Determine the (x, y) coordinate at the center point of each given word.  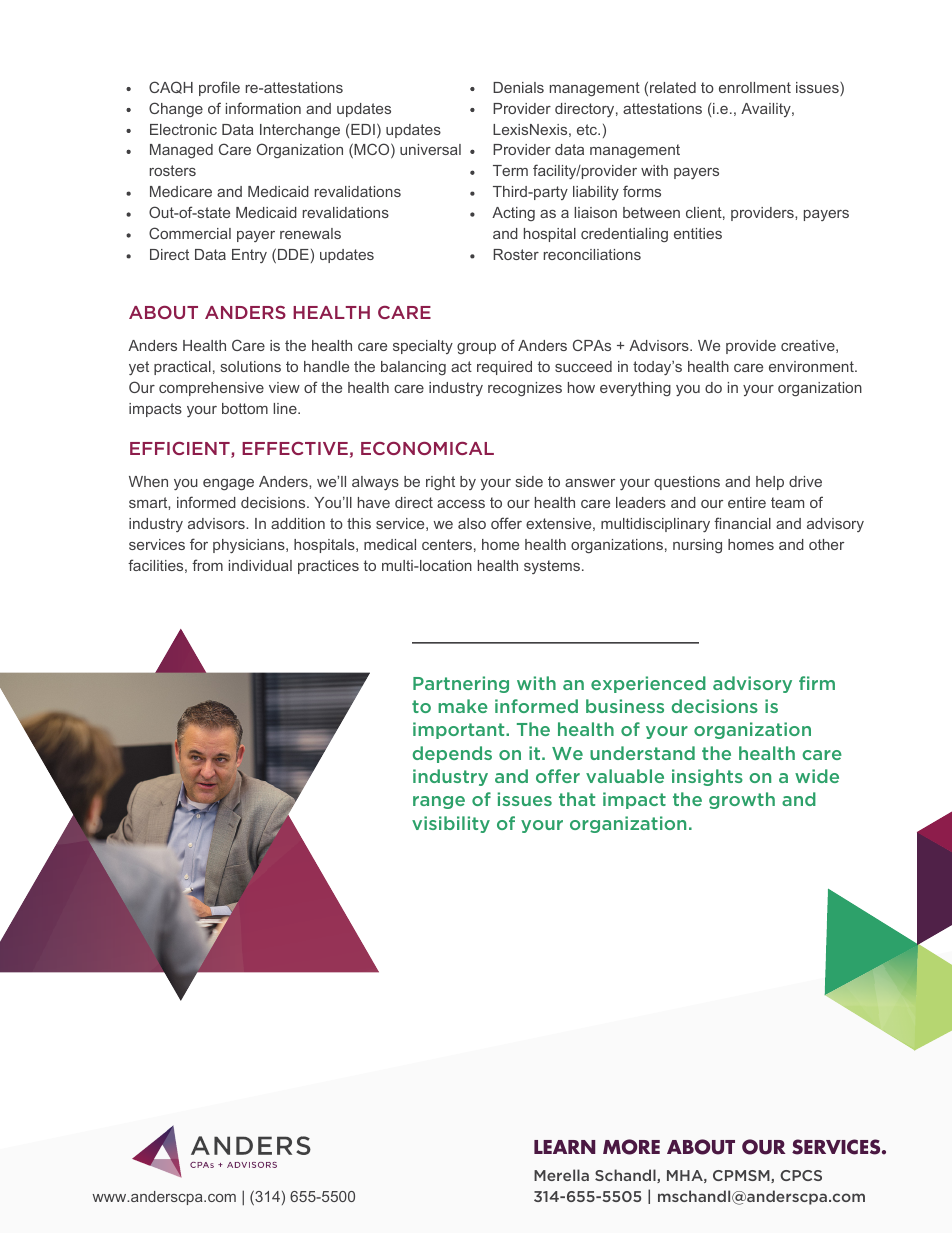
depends (452, 754)
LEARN (564, 1147)
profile (219, 88)
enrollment (755, 87)
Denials (518, 87)
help (770, 483)
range (439, 802)
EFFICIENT (181, 450)
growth (742, 800)
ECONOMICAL (427, 448)
